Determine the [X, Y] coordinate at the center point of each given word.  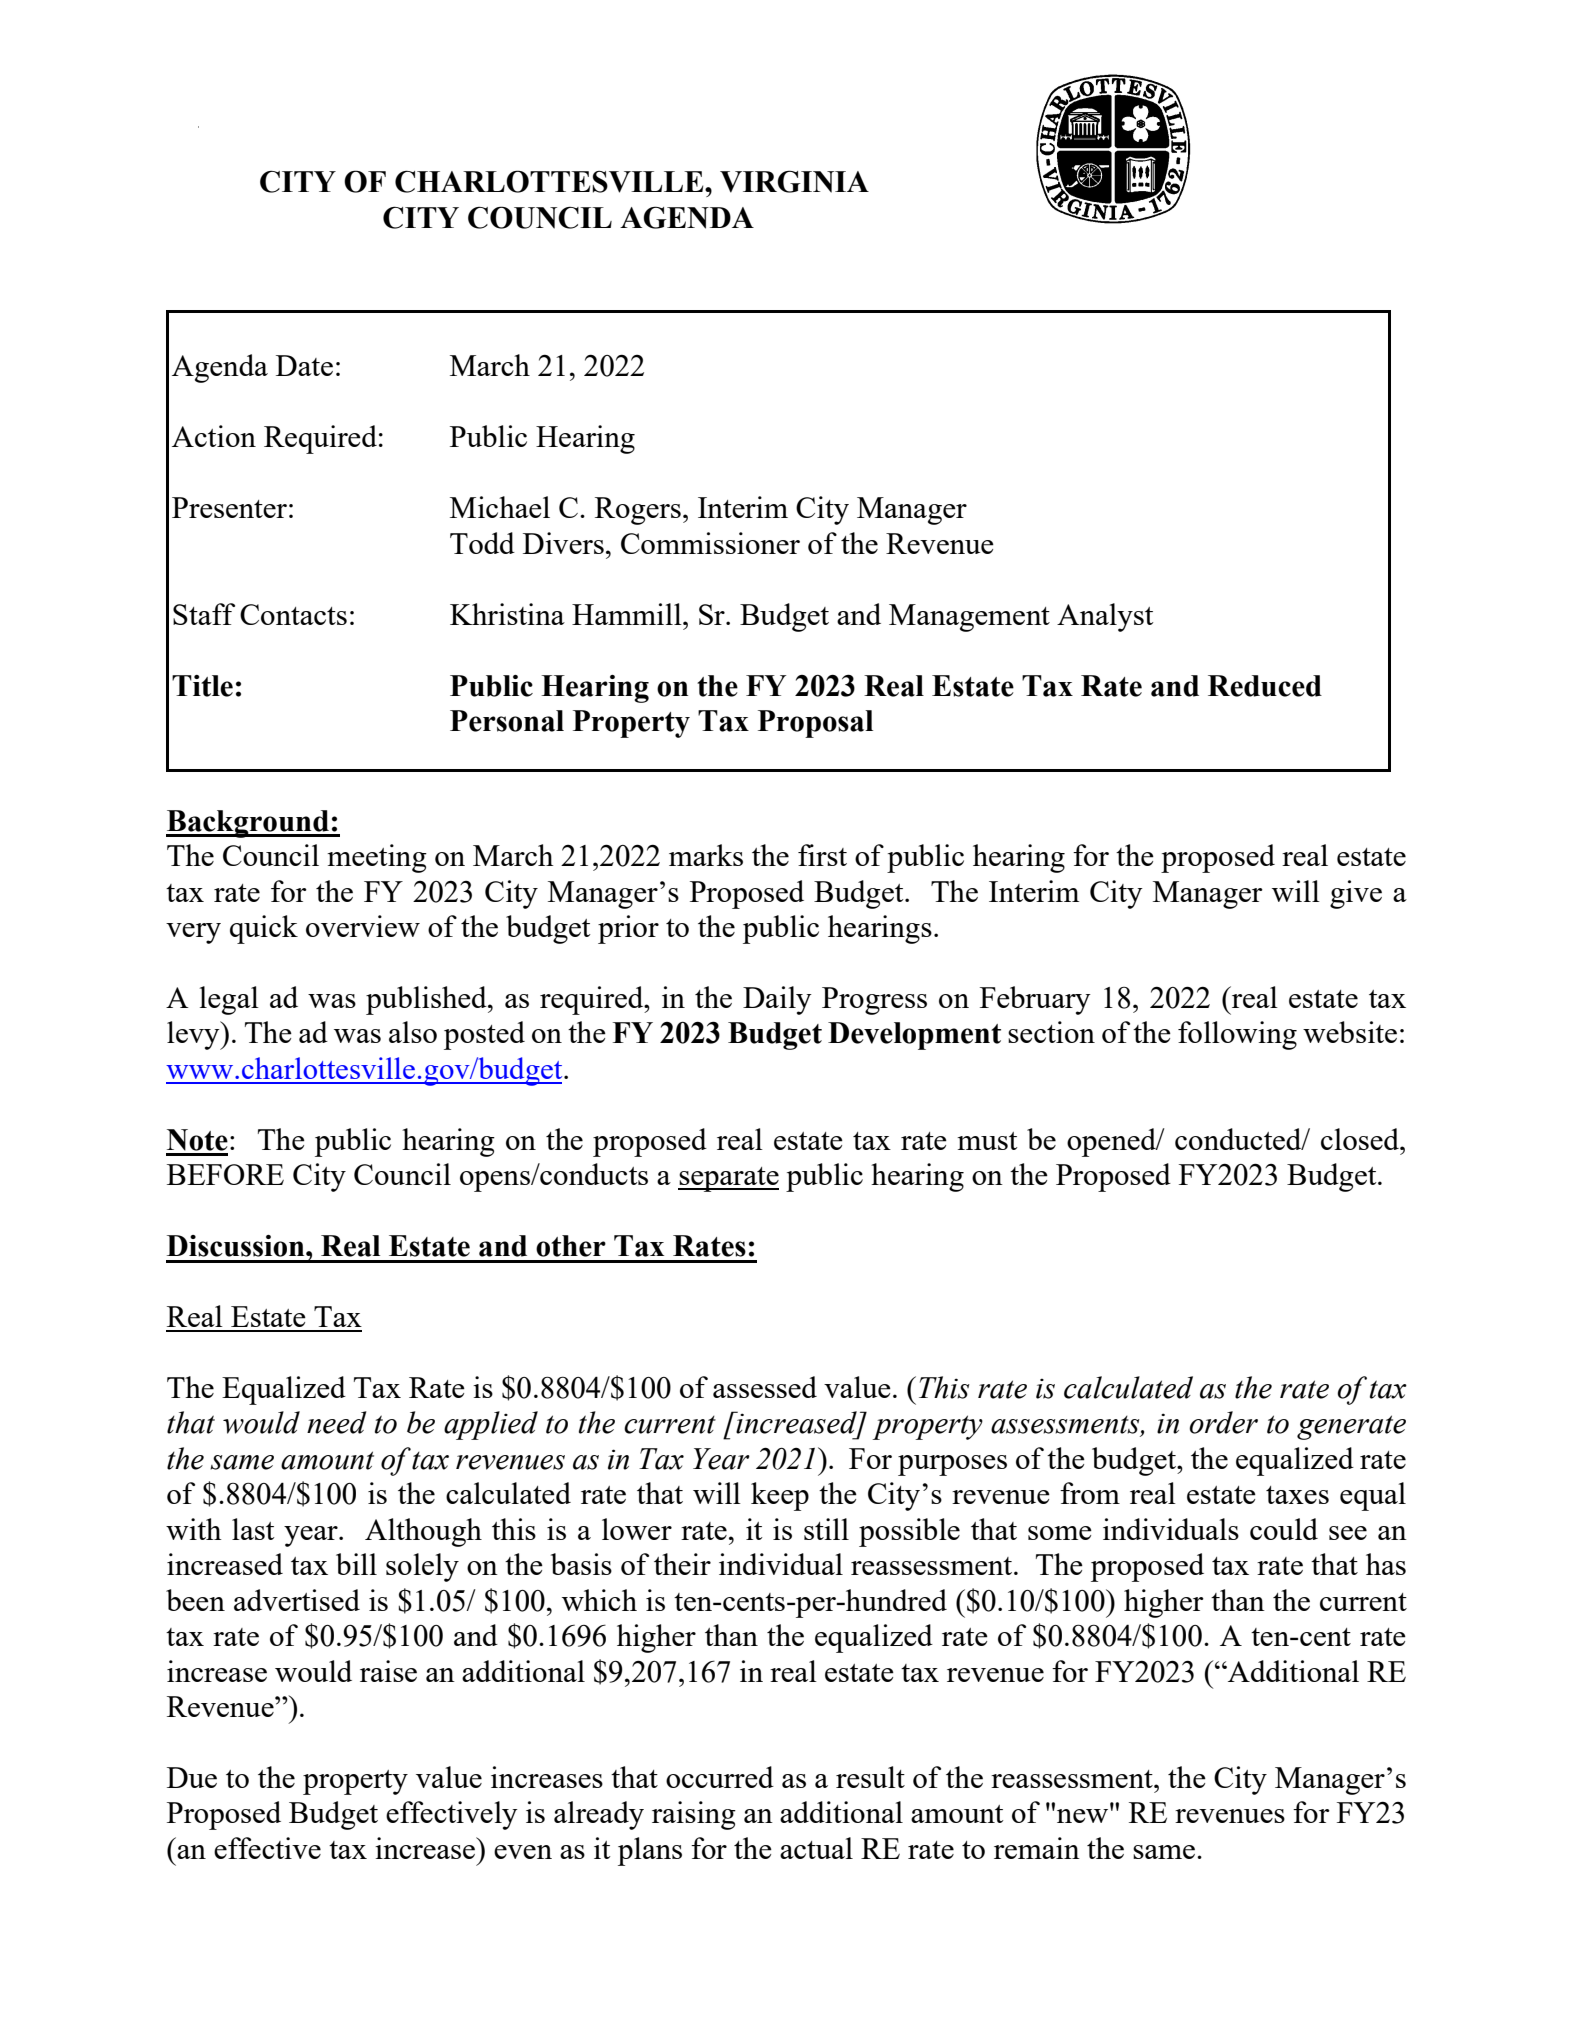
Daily [777, 1000]
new [1084, 1815]
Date [304, 365]
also [413, 1032]
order [1223, 1422]
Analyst [1105, 617]
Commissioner [710, 543]
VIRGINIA [794, 181]
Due [192, 1777]
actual [816, 1848]
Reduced [1265, 686]
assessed [765, 1387]
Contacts [293, 614]
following [1237, 1035]
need [337, 1422]
